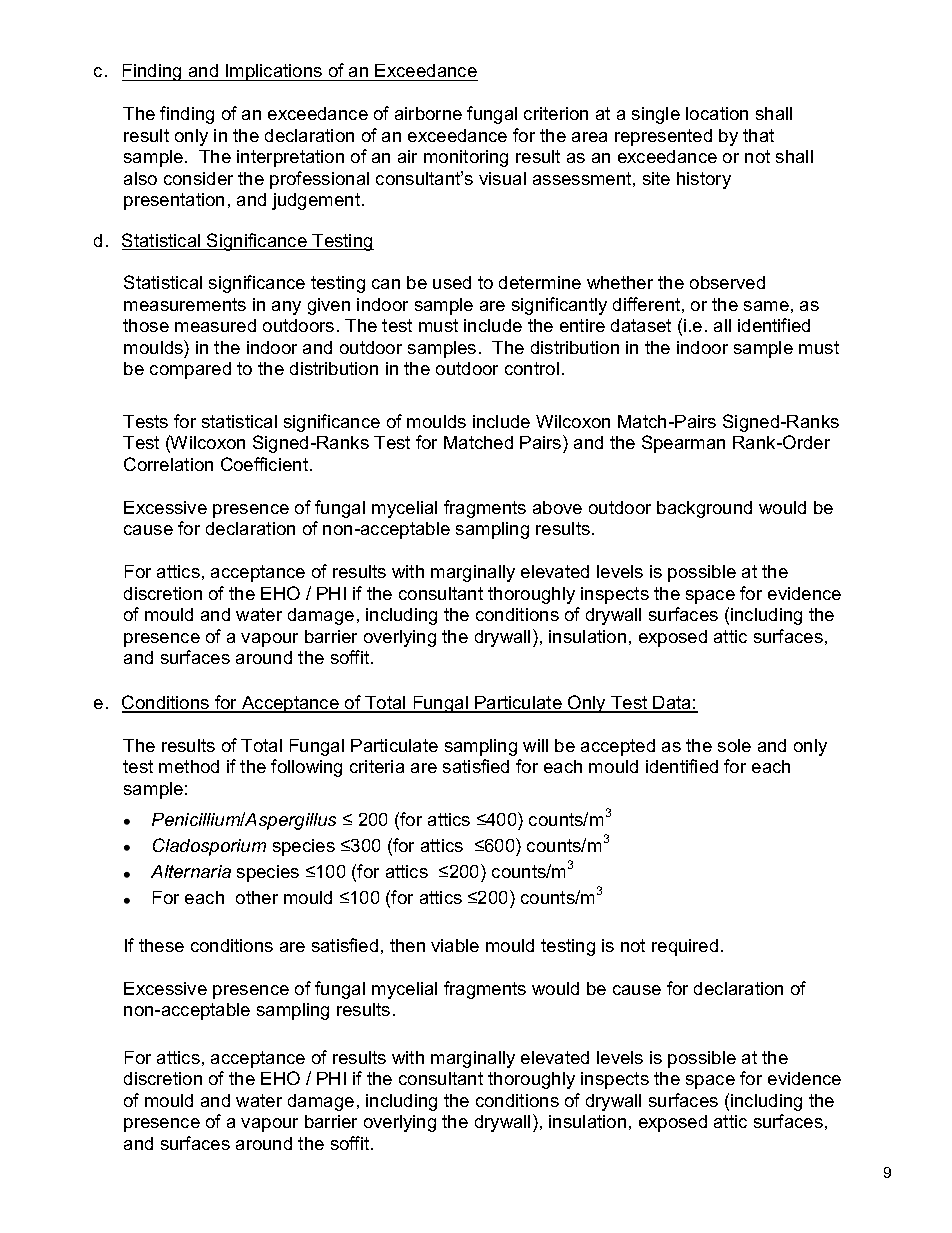  I want to click on viable, so click(455, 945).
